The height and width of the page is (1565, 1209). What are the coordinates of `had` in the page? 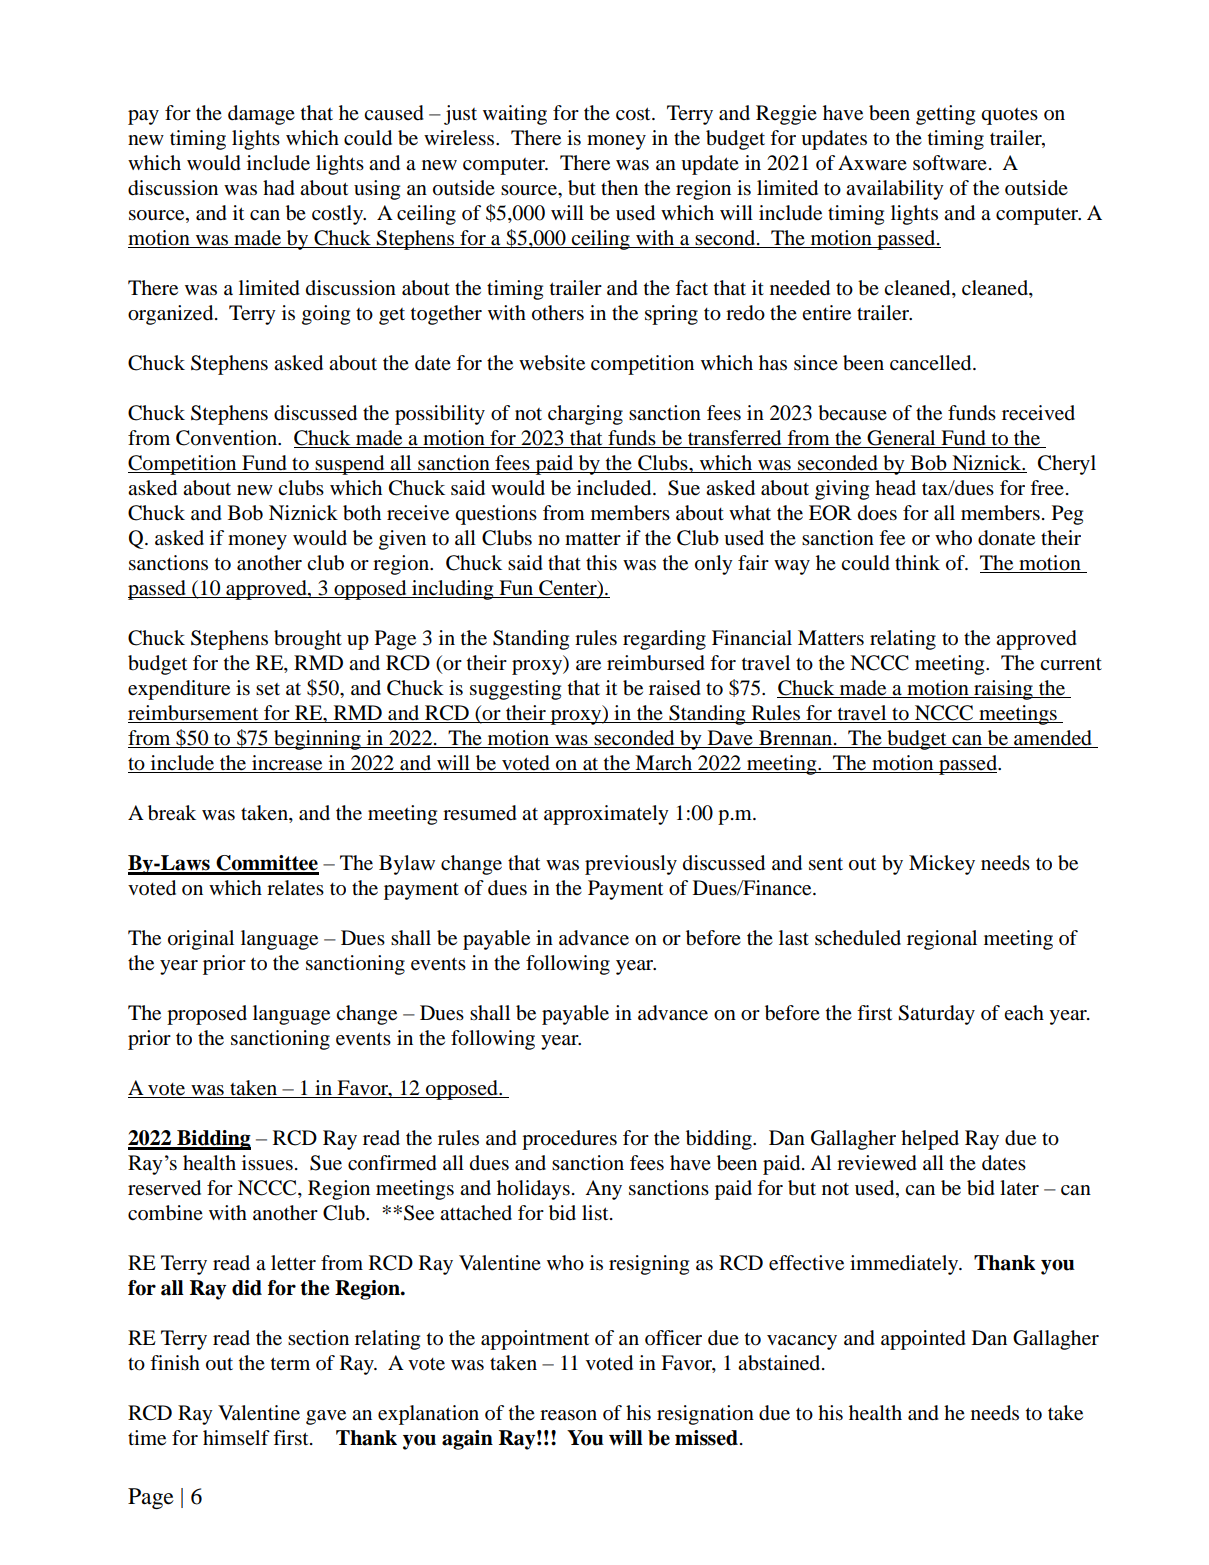 It's located at (279, 188).
